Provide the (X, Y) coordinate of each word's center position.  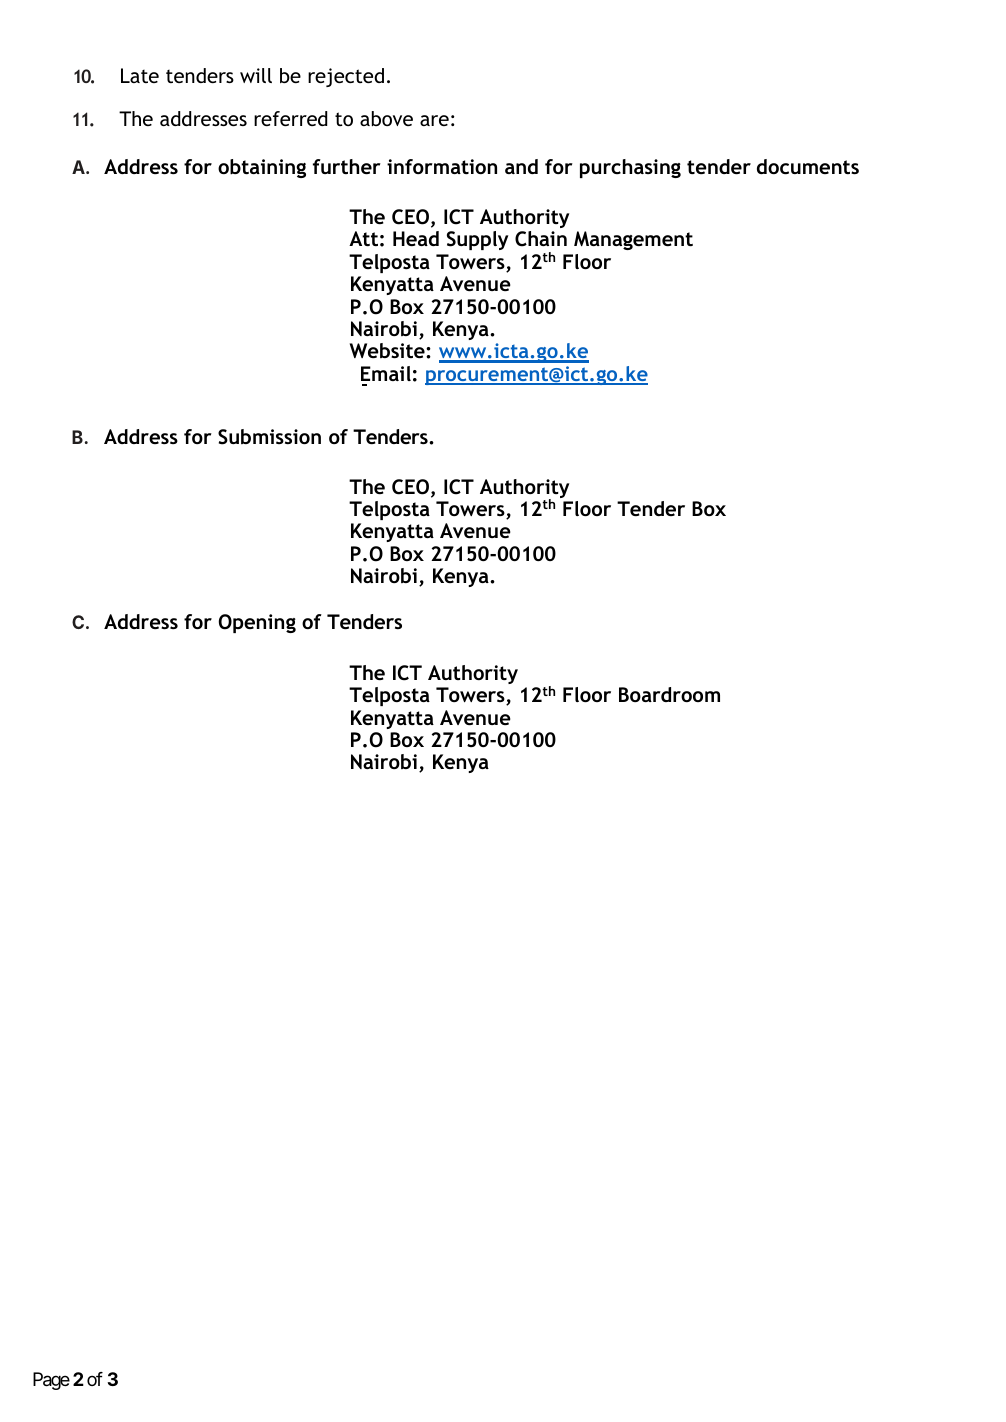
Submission (269, 437)
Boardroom (669, 694)
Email (386, 373)
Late (140, 75)
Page (51, 1381)
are (434, 120)
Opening (257, 623)
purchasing (630, 168)
